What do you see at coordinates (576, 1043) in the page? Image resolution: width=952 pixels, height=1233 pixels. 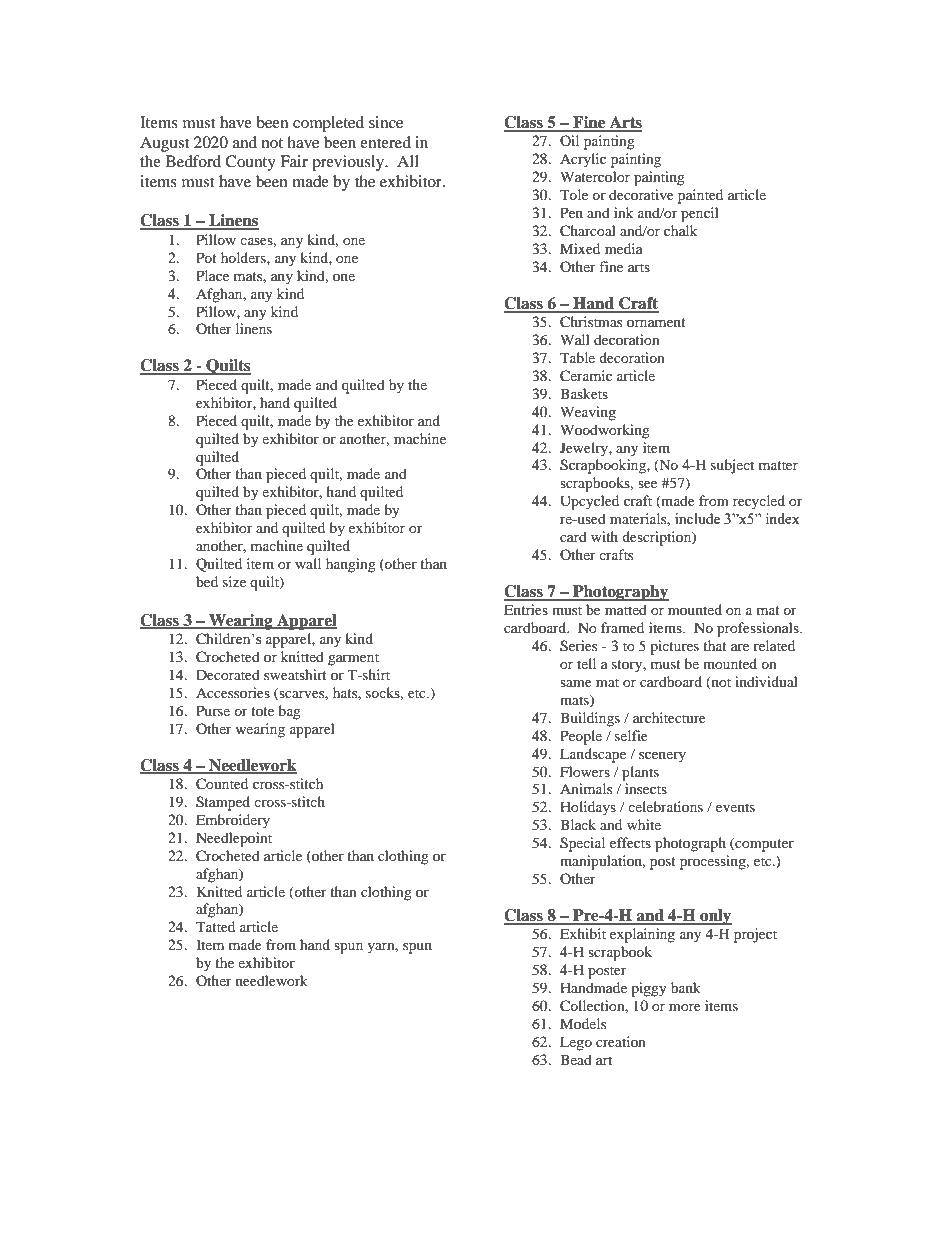 I see `Lego` at bounding box center [576, 1043].
